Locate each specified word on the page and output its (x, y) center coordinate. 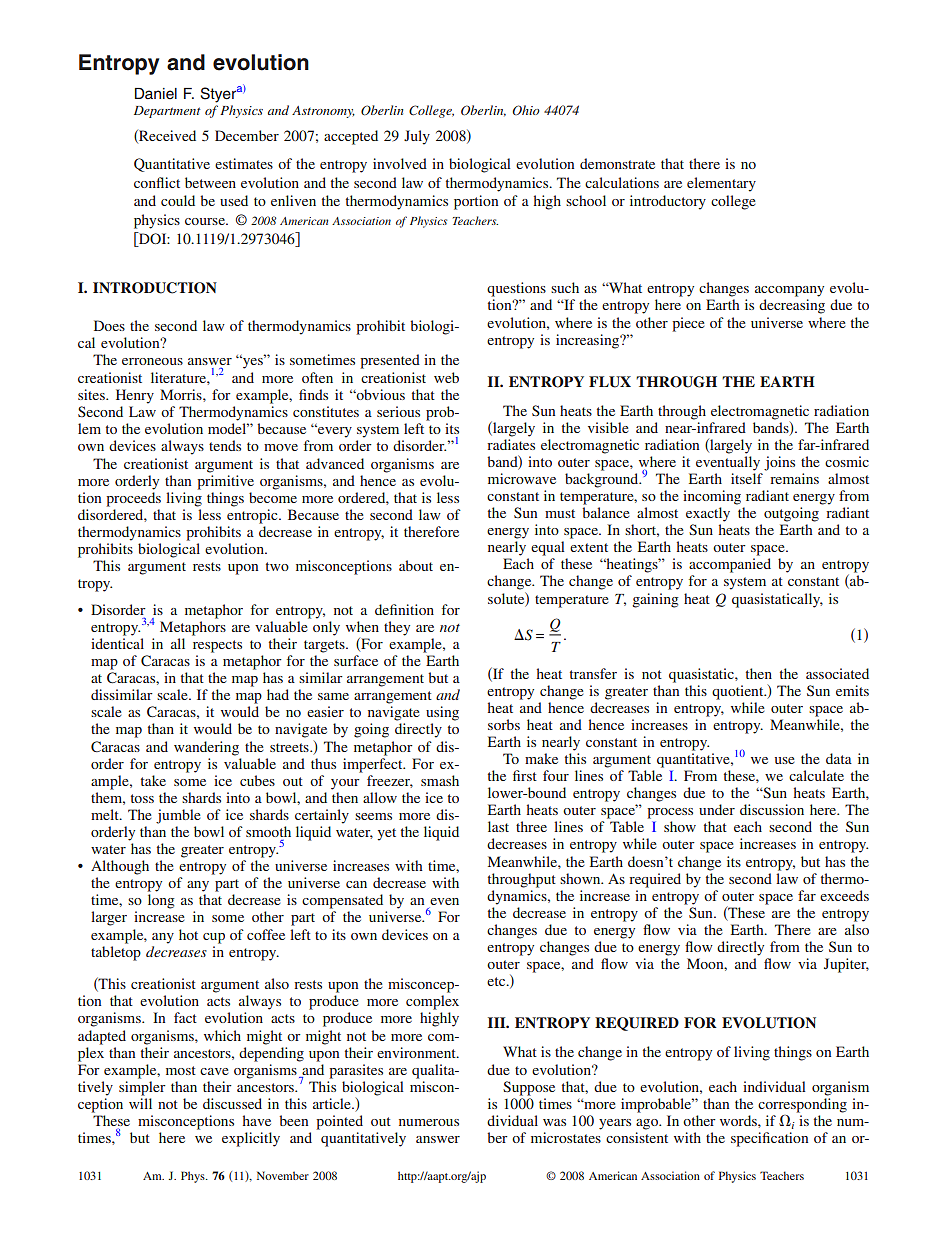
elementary (721, 184)
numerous (429, 1122)
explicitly (251, 1139)
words (739, 1120)
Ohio (526, 110)
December (247, 135)
